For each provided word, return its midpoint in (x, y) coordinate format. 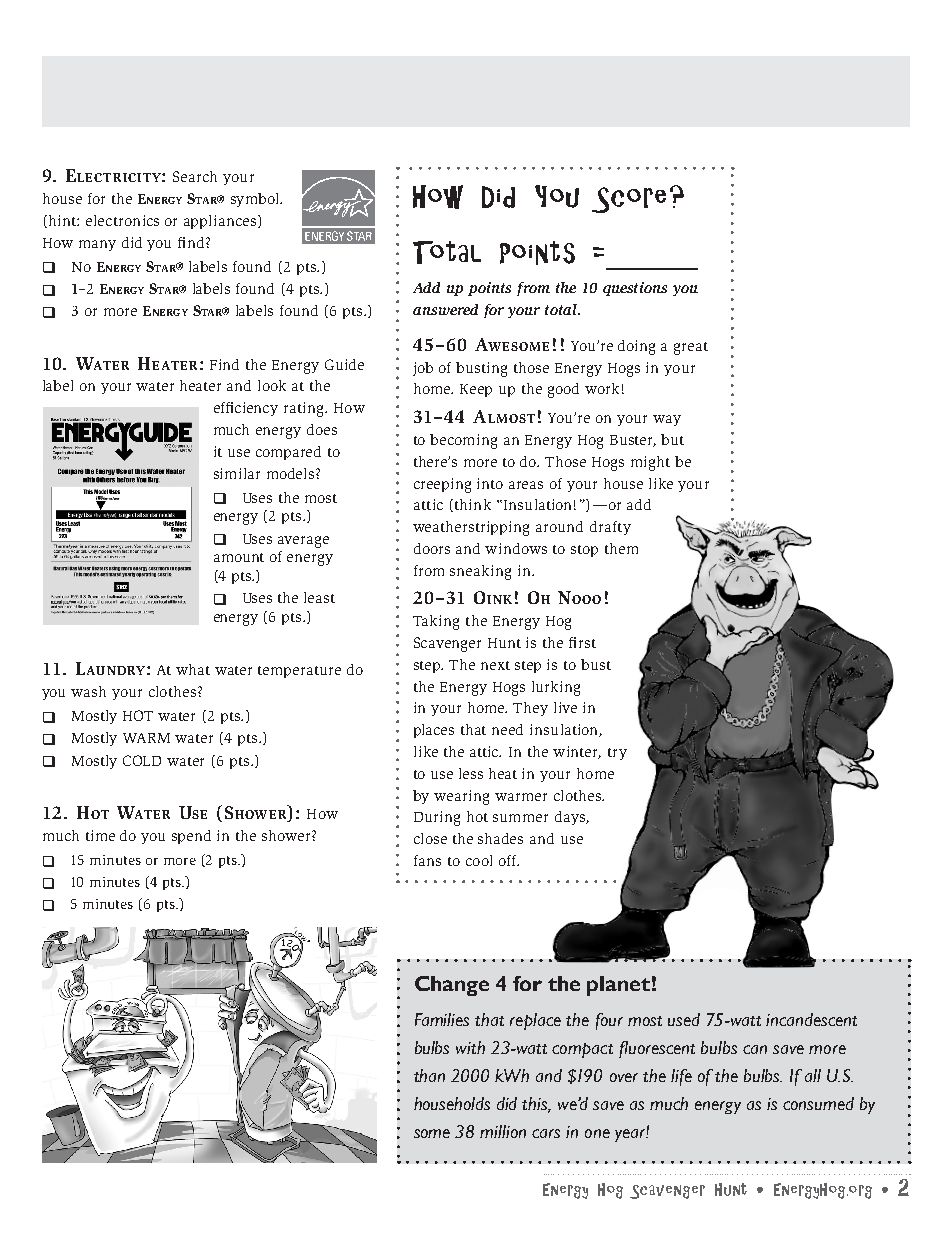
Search (195, 176)
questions (635, 289)
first (582, 642)
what (193, 669)
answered (445, 309)
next (495, 665)
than (429, 1075)
